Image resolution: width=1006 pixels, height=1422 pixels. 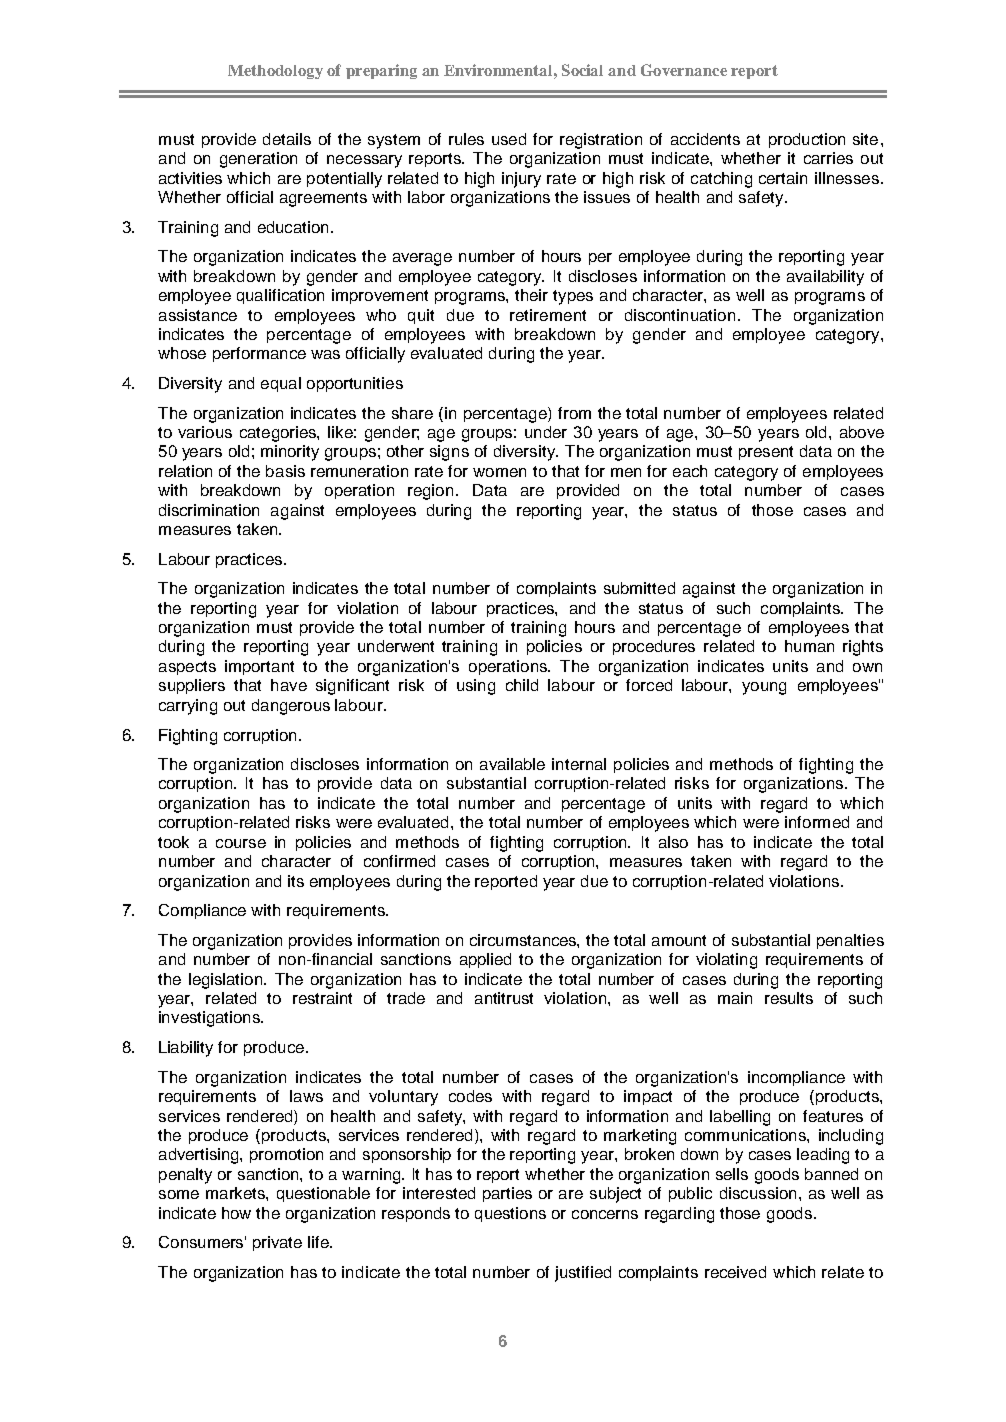 I want to click on course, so click(x=241, y=843).
